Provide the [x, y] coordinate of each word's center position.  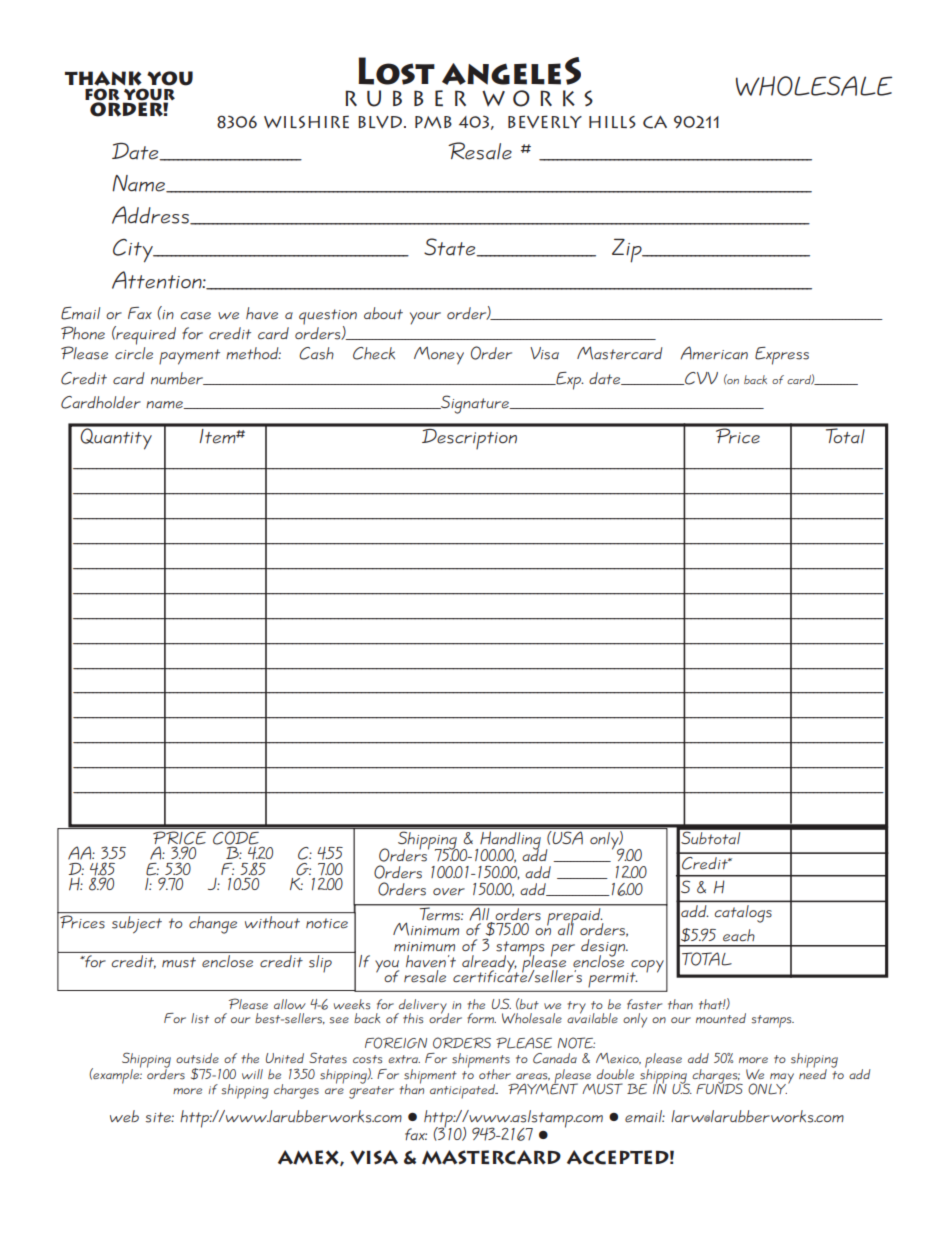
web [124, 1116]
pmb [433, 122]
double [615, 1074]
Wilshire [306, 121]
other [495, 1074]
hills [612, 122]
